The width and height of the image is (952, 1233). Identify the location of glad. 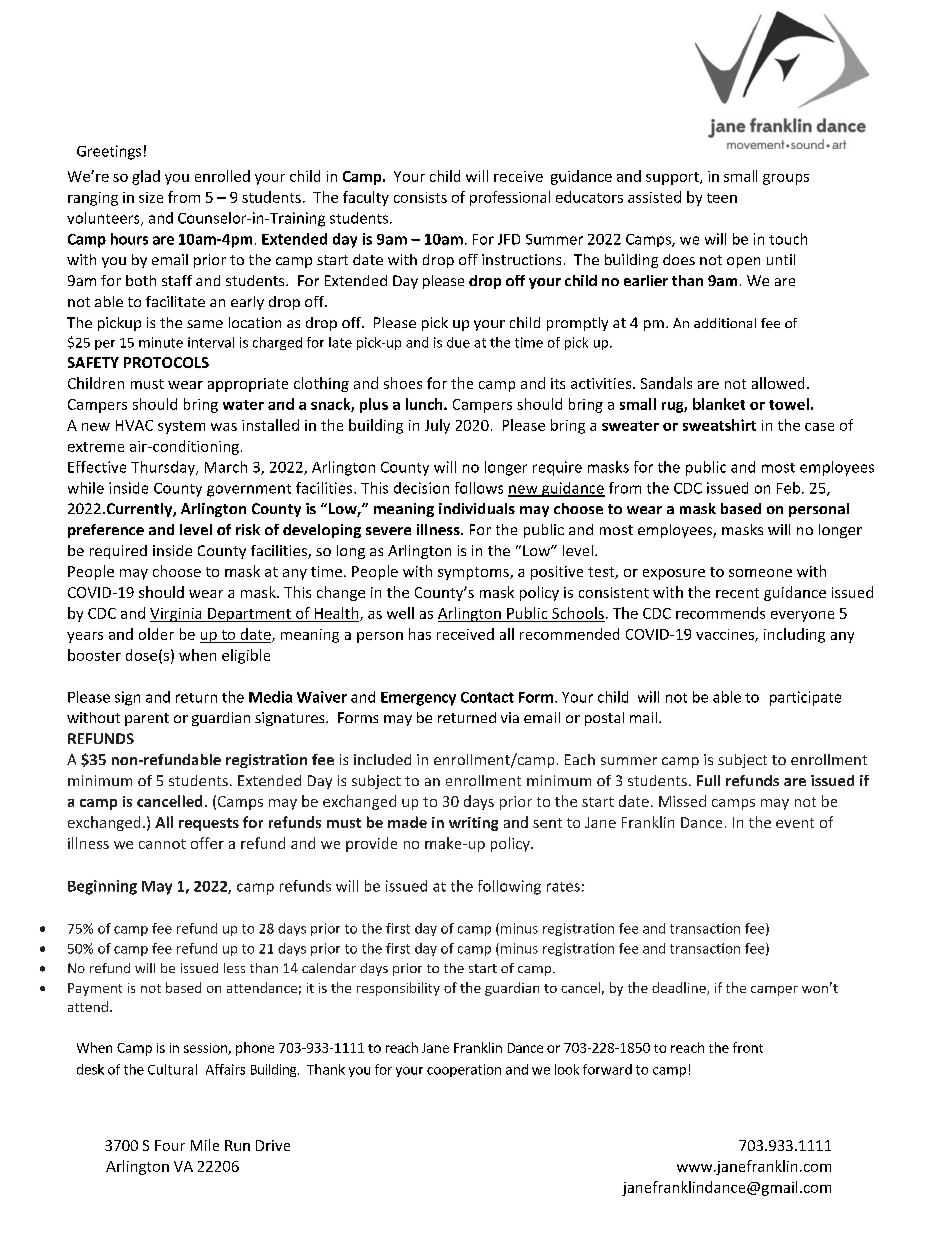
(146, 177).
